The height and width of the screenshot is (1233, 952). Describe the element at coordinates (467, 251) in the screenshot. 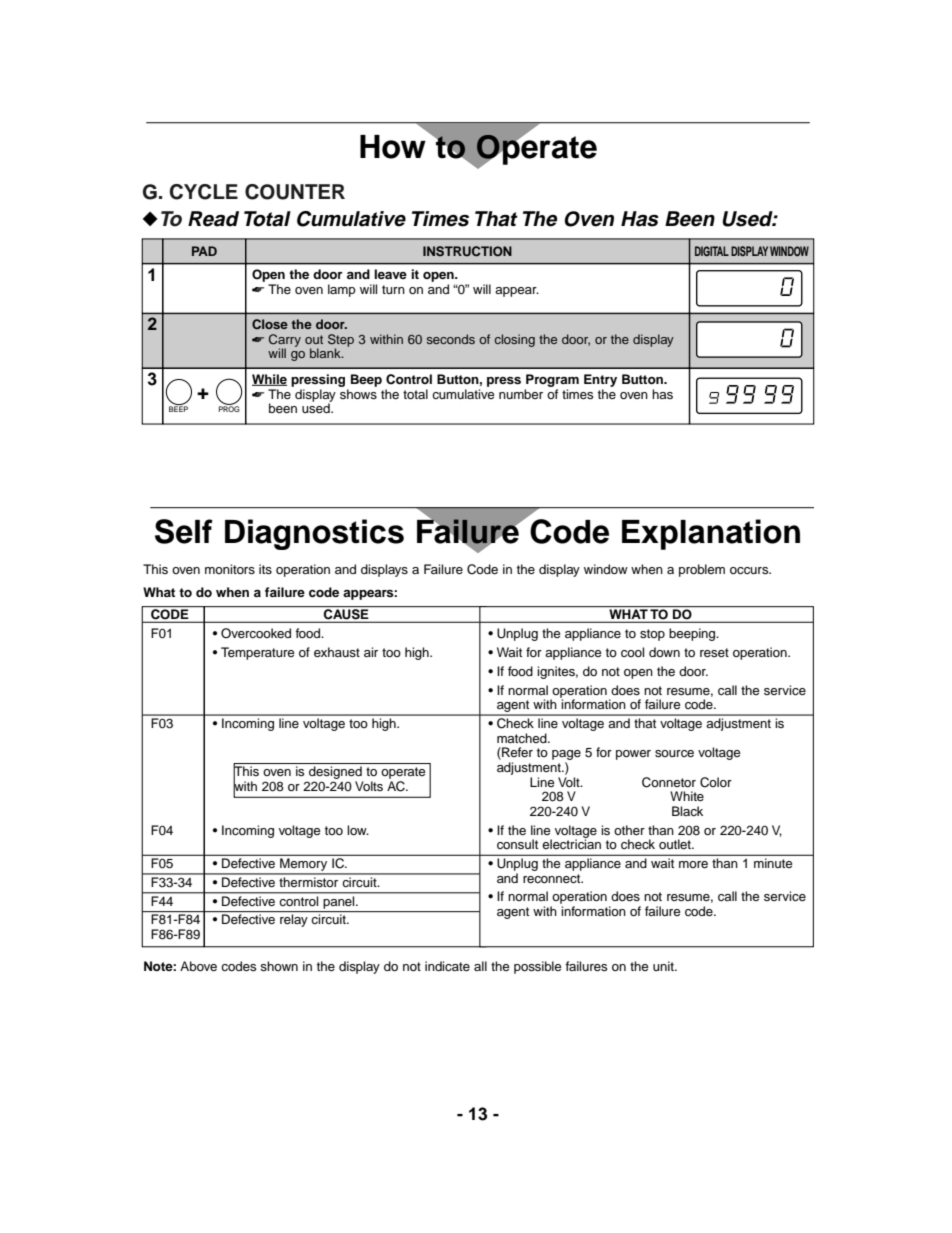

I see `INSTRUCTION` at that location.
